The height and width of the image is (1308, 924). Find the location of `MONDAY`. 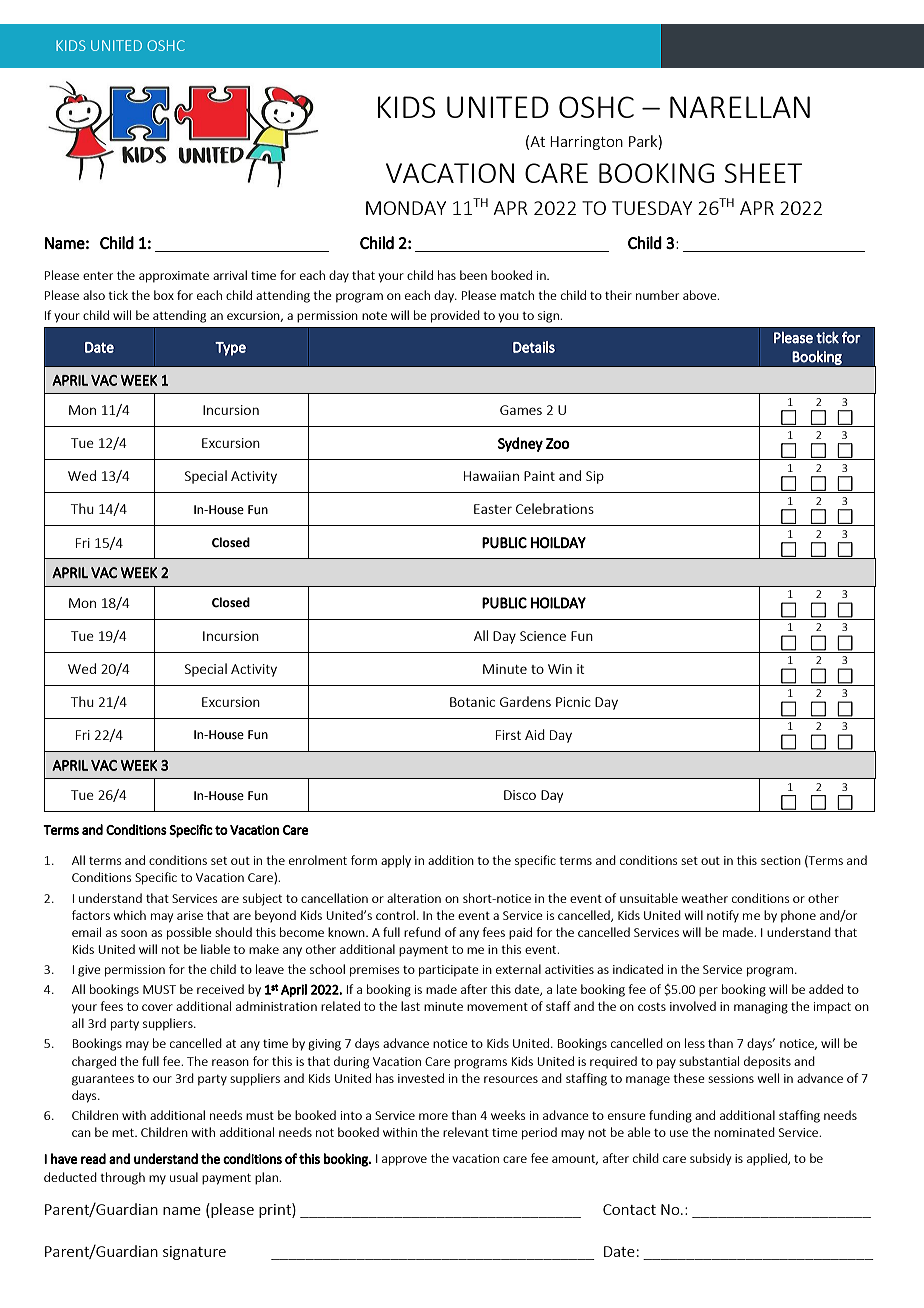

MONDAY is located at coordinates (406, 208).
